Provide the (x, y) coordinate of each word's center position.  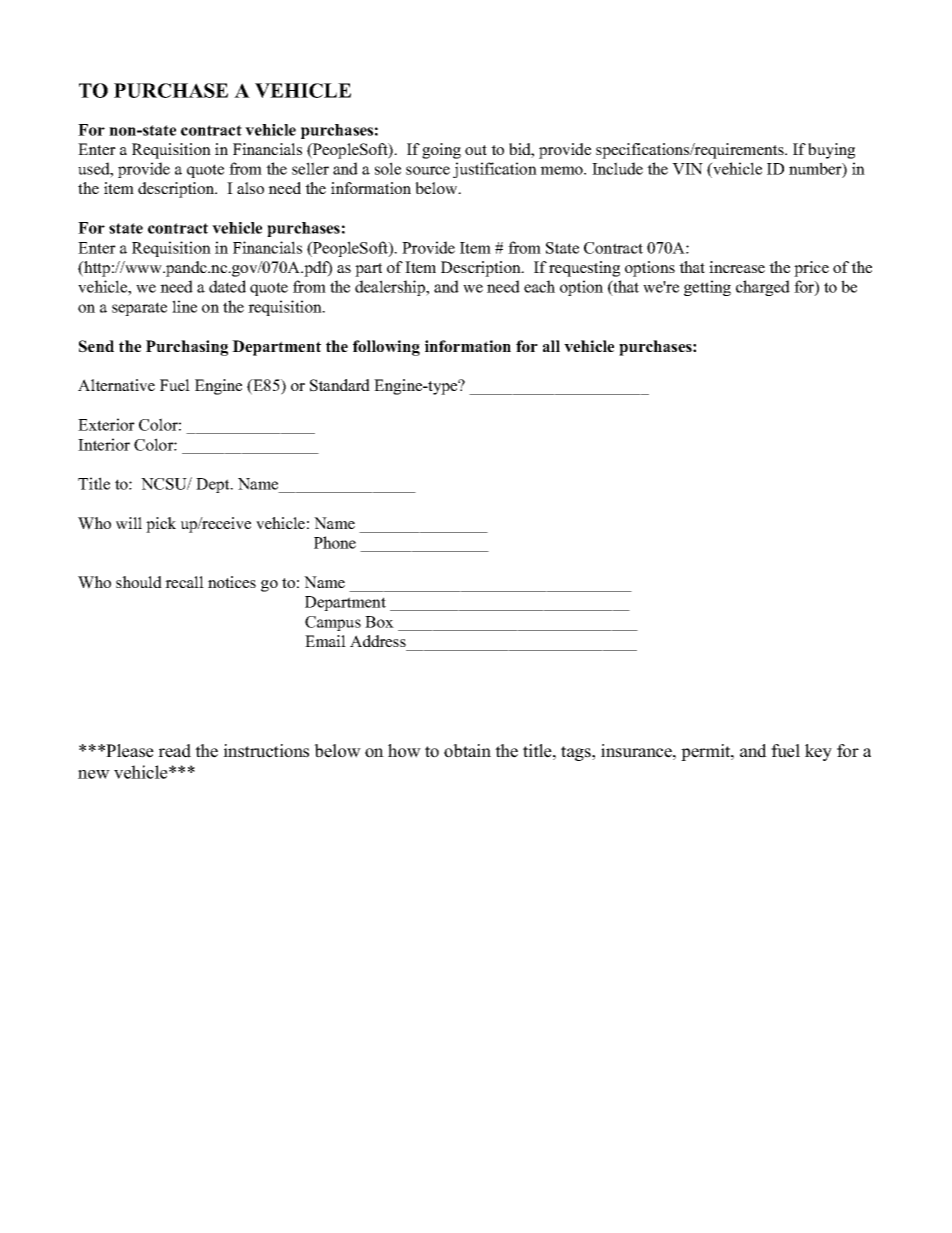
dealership (391, 288)
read (174, 751)
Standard (340, 385)
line (184, 306)
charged (763, 288)
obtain (467, 751)
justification (495, 170)
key (818, 752)
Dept (214, 485)
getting (707, 288)
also (250, 188)
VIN (687, 169)
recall (184, 582)
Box (379, 622)
